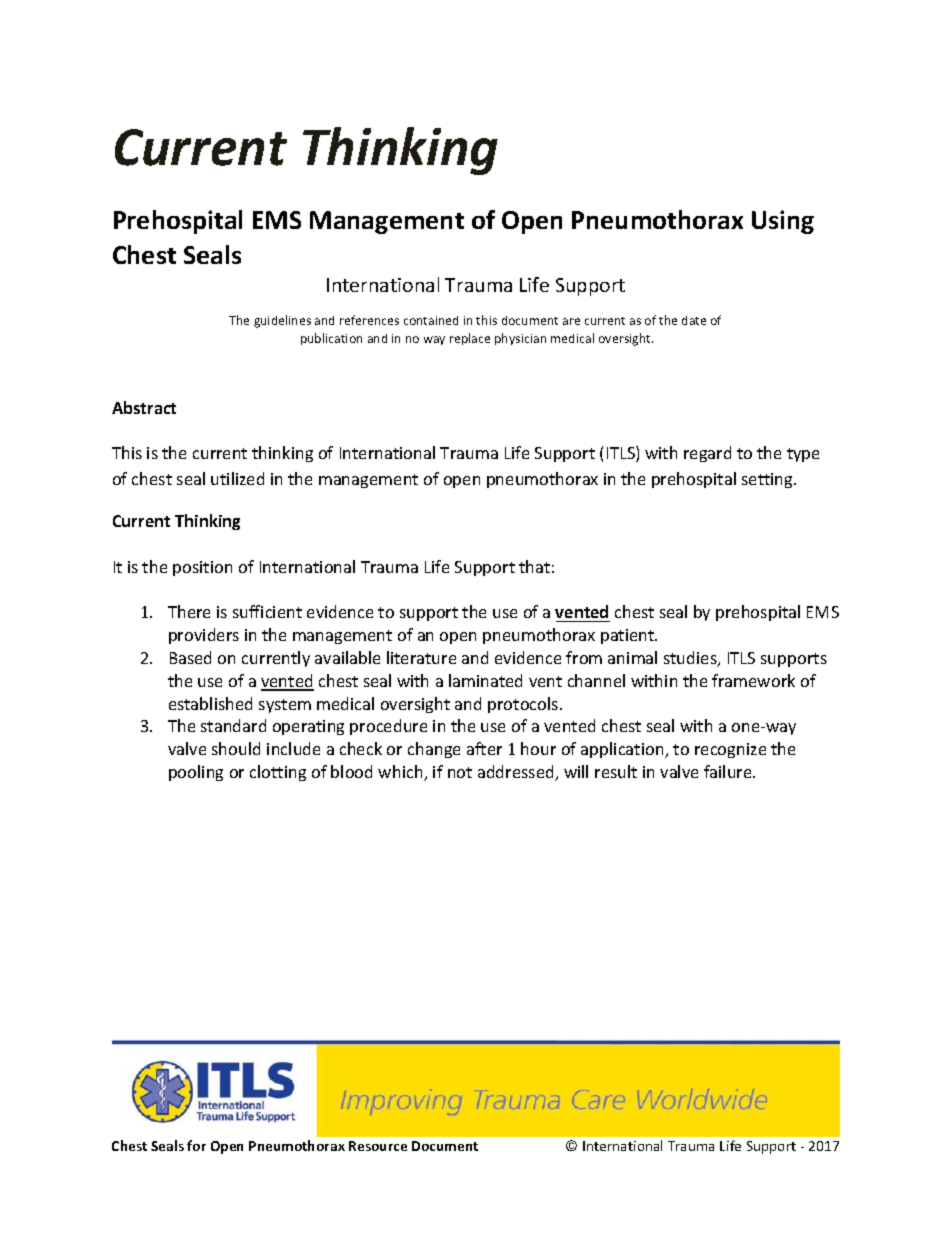  Describe the element at coordinates (768, 480) in the screenshot. I see `setting` at that location.
